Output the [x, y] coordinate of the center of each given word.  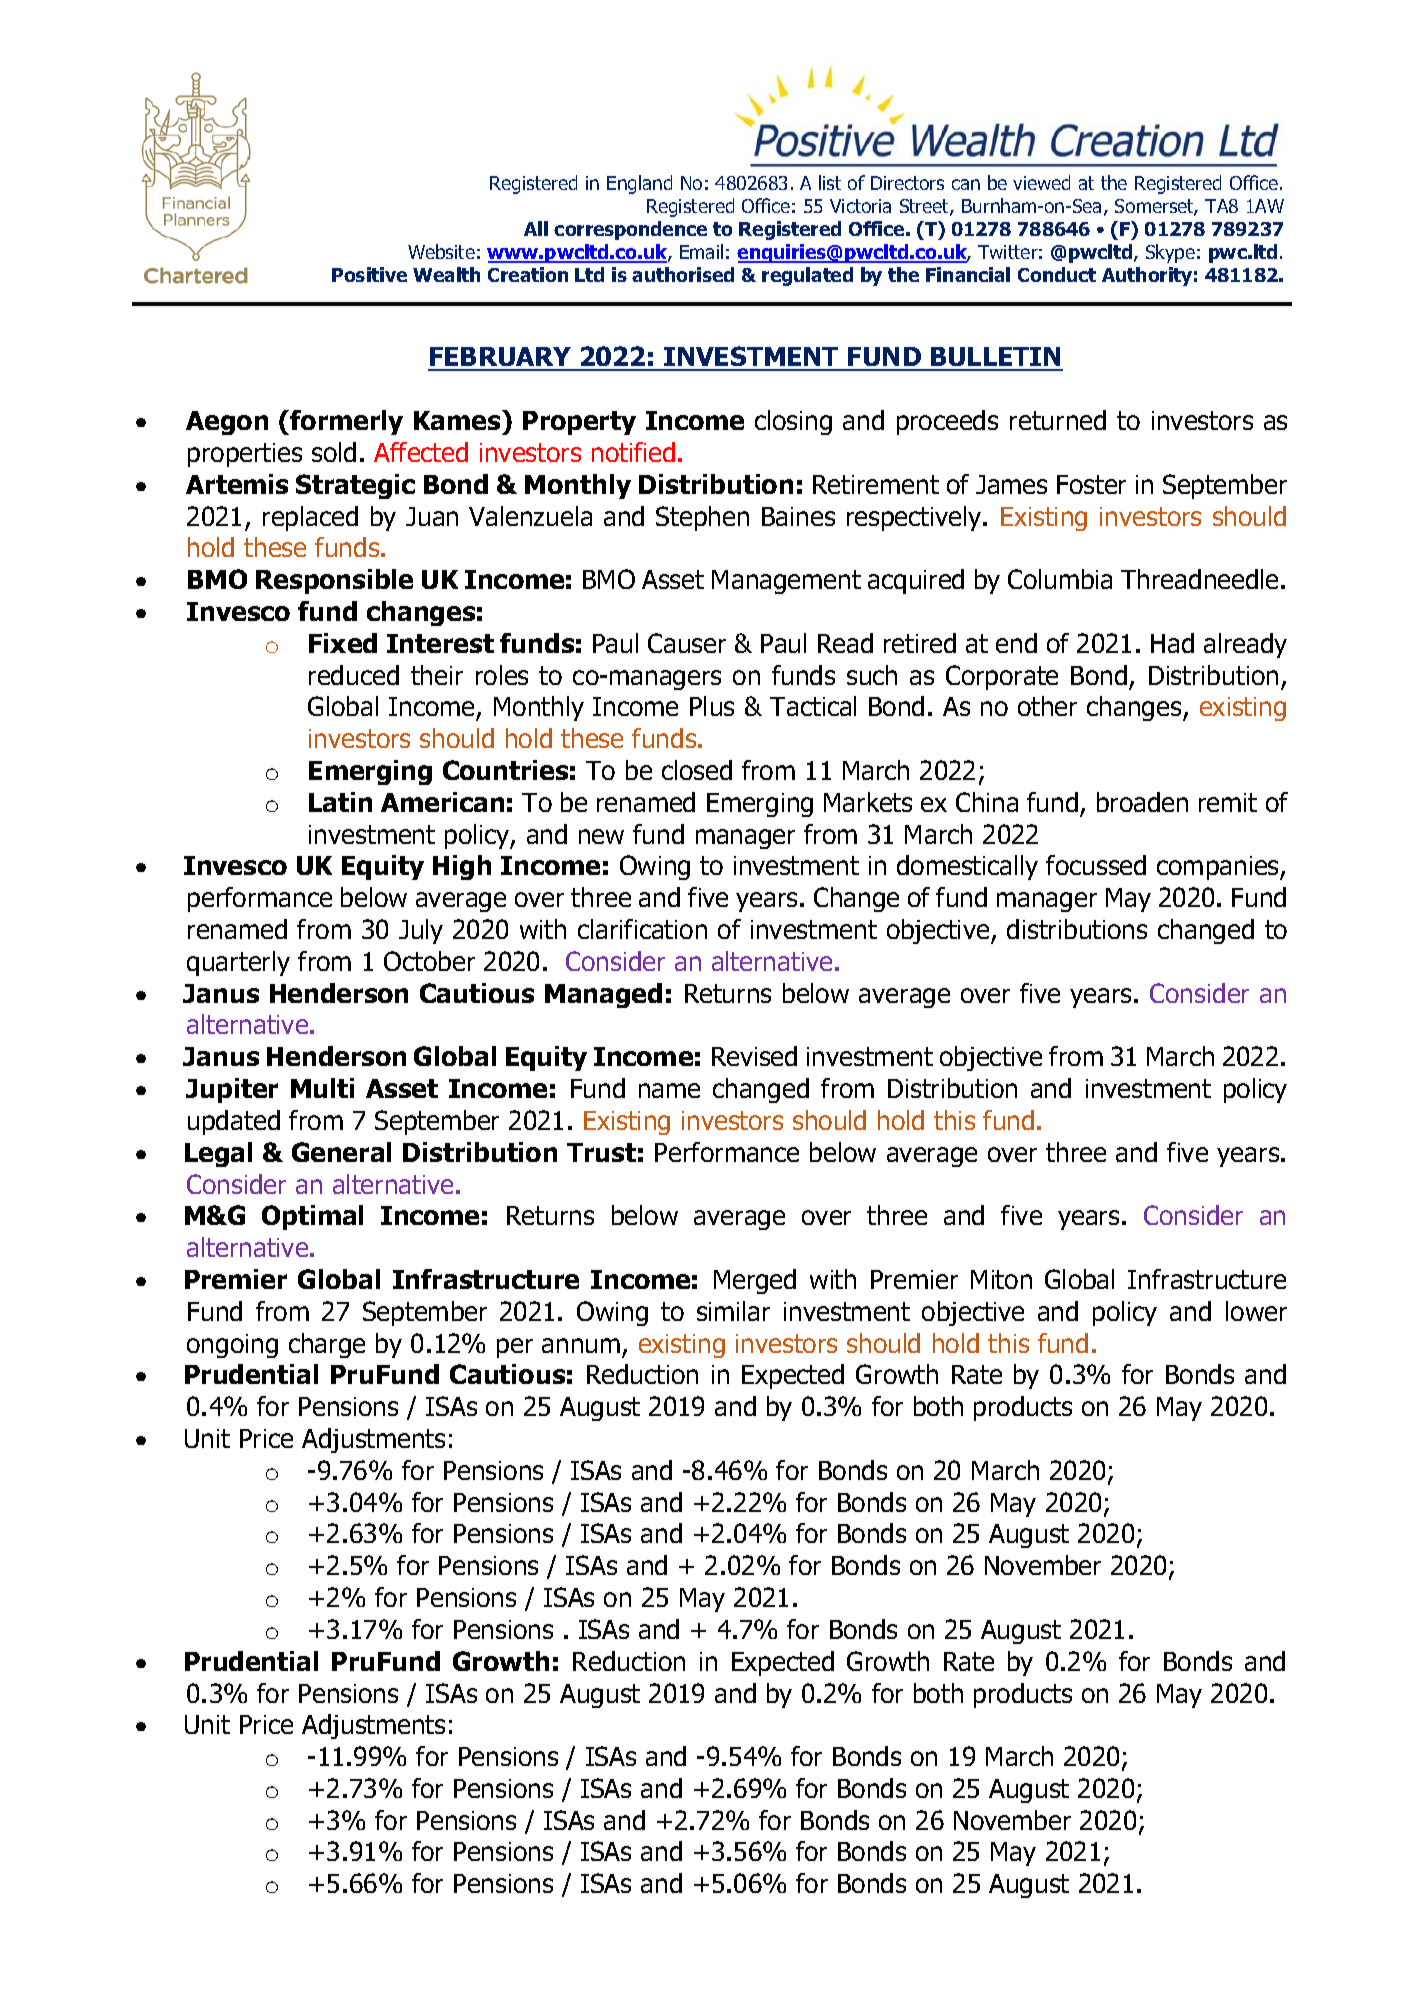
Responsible [334, 581]
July [421, 931]
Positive [369, 274]
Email [701, 251]
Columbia [1060, 579]
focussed [1096, 865]
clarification [642, 929]
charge [327, 1345]
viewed [1041, 182]
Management [786, 582]
